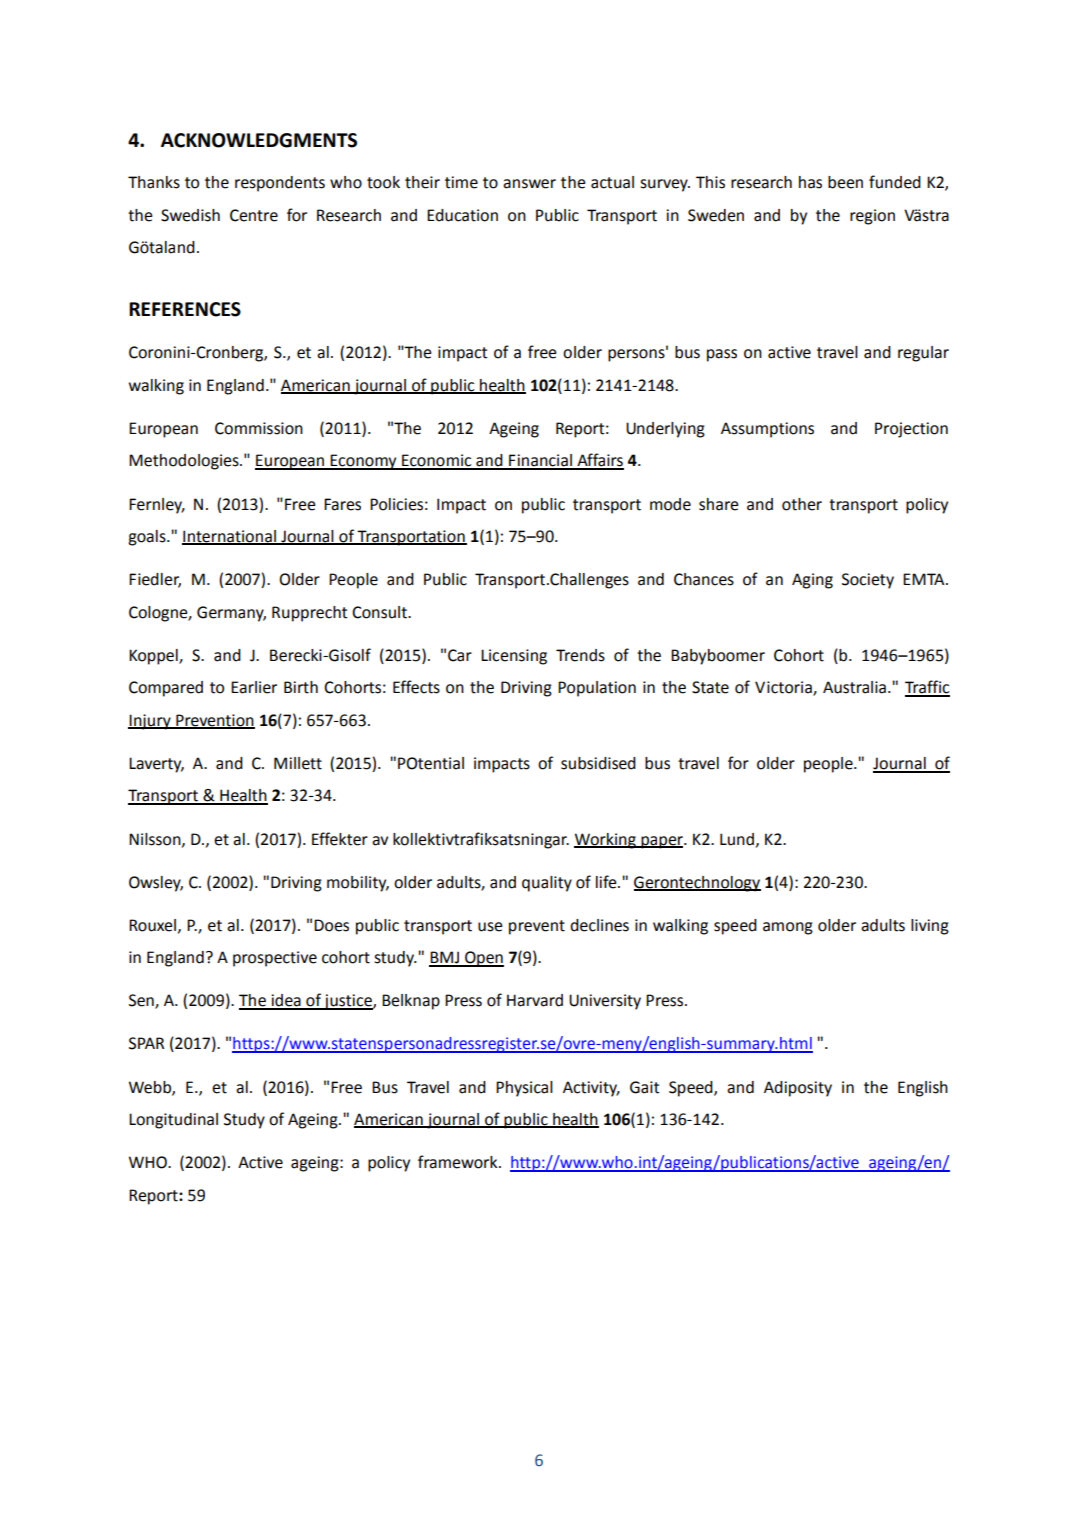 The height and width of the screenshot is (1525, 1078). What do you see at coordinates (254, 687) in the screenshot?
I see `Earlier` at bounding box center [254, 687].
